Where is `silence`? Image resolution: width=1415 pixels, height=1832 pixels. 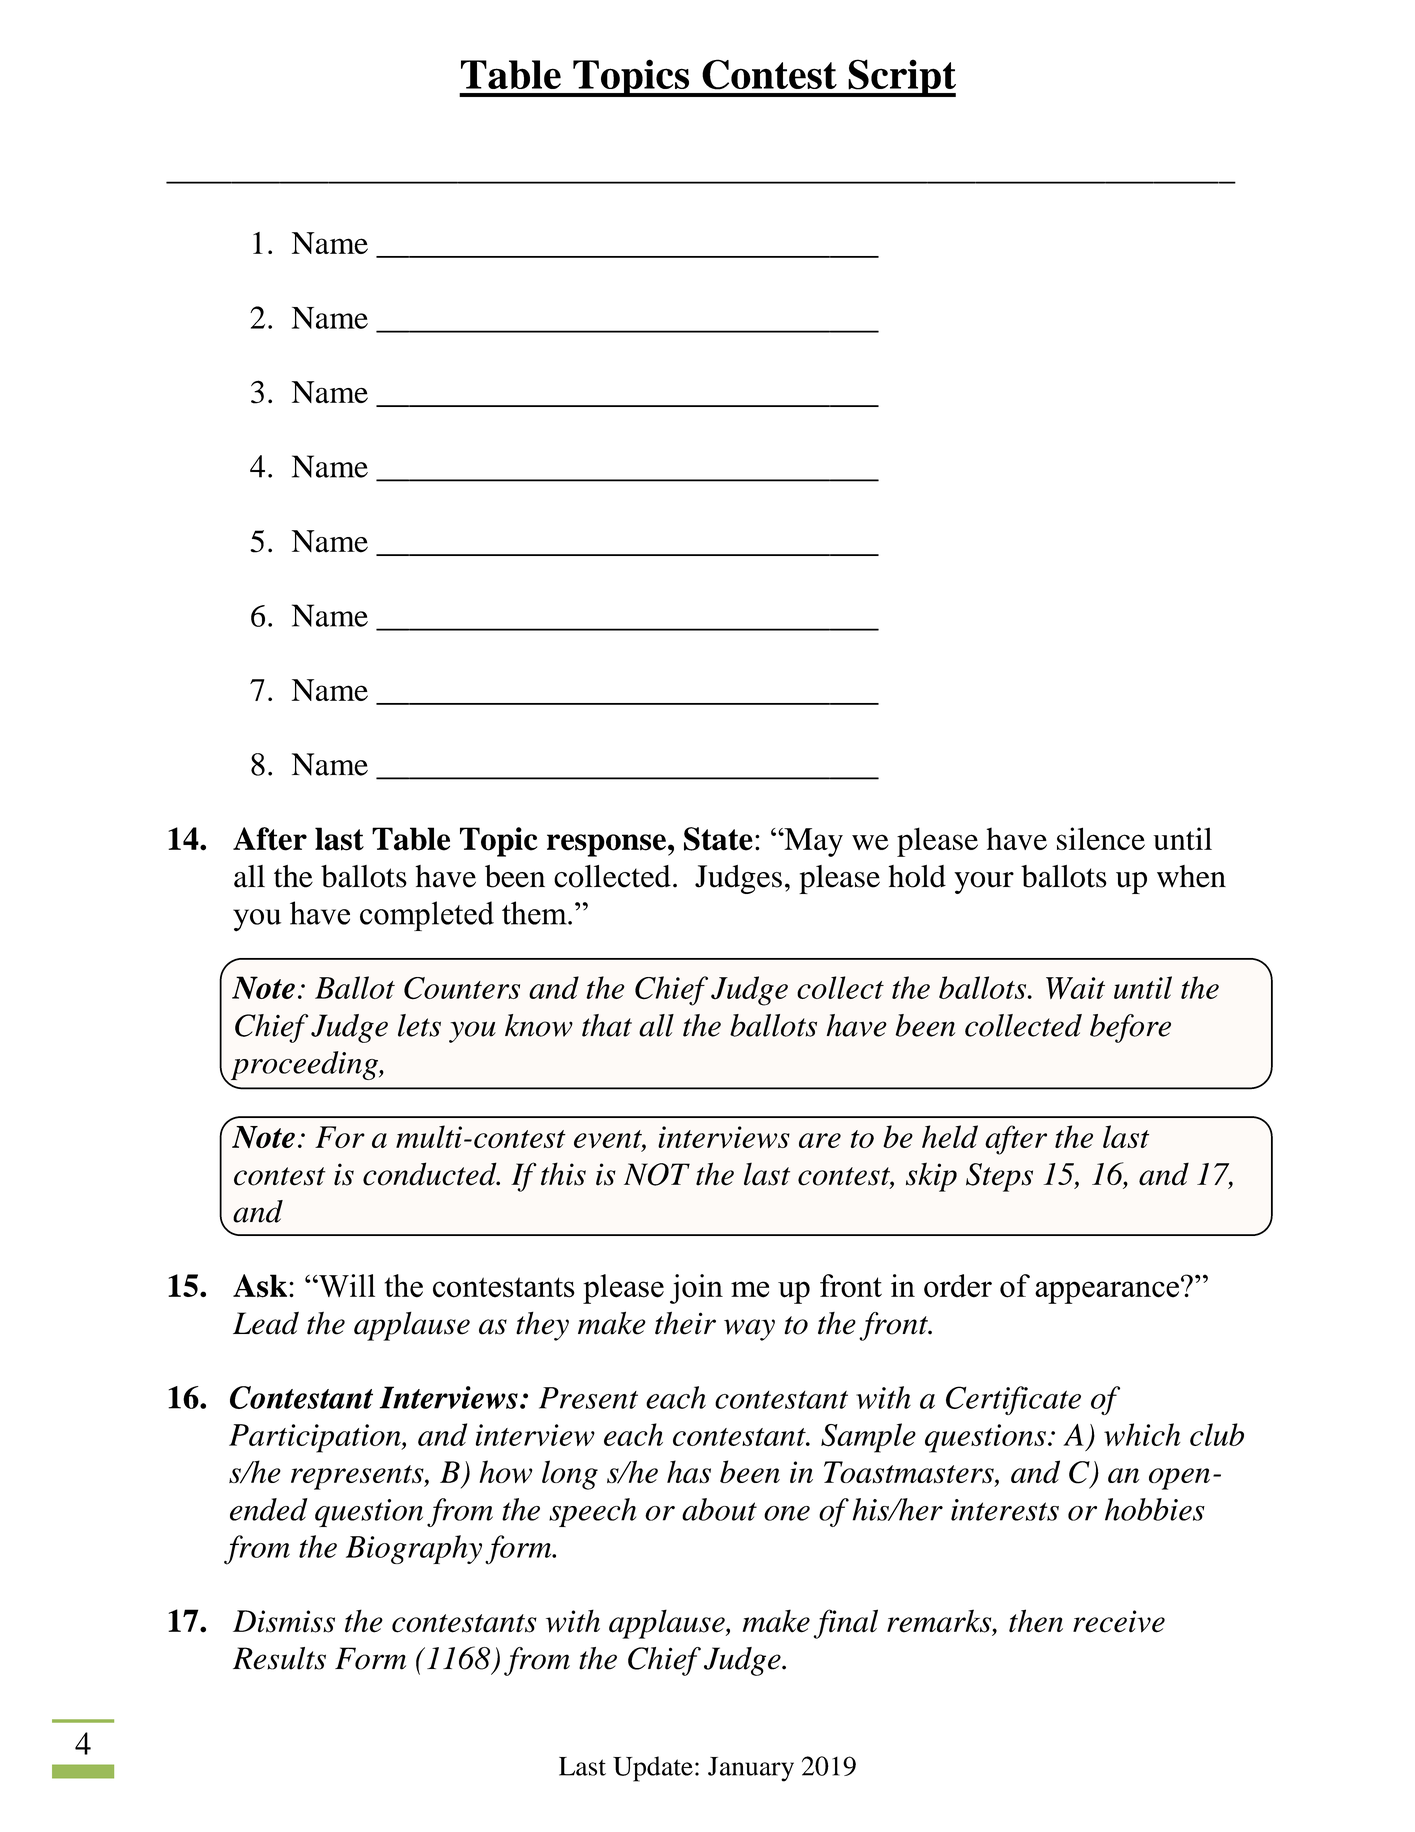
silence is located at coordinates (1101, 838).
